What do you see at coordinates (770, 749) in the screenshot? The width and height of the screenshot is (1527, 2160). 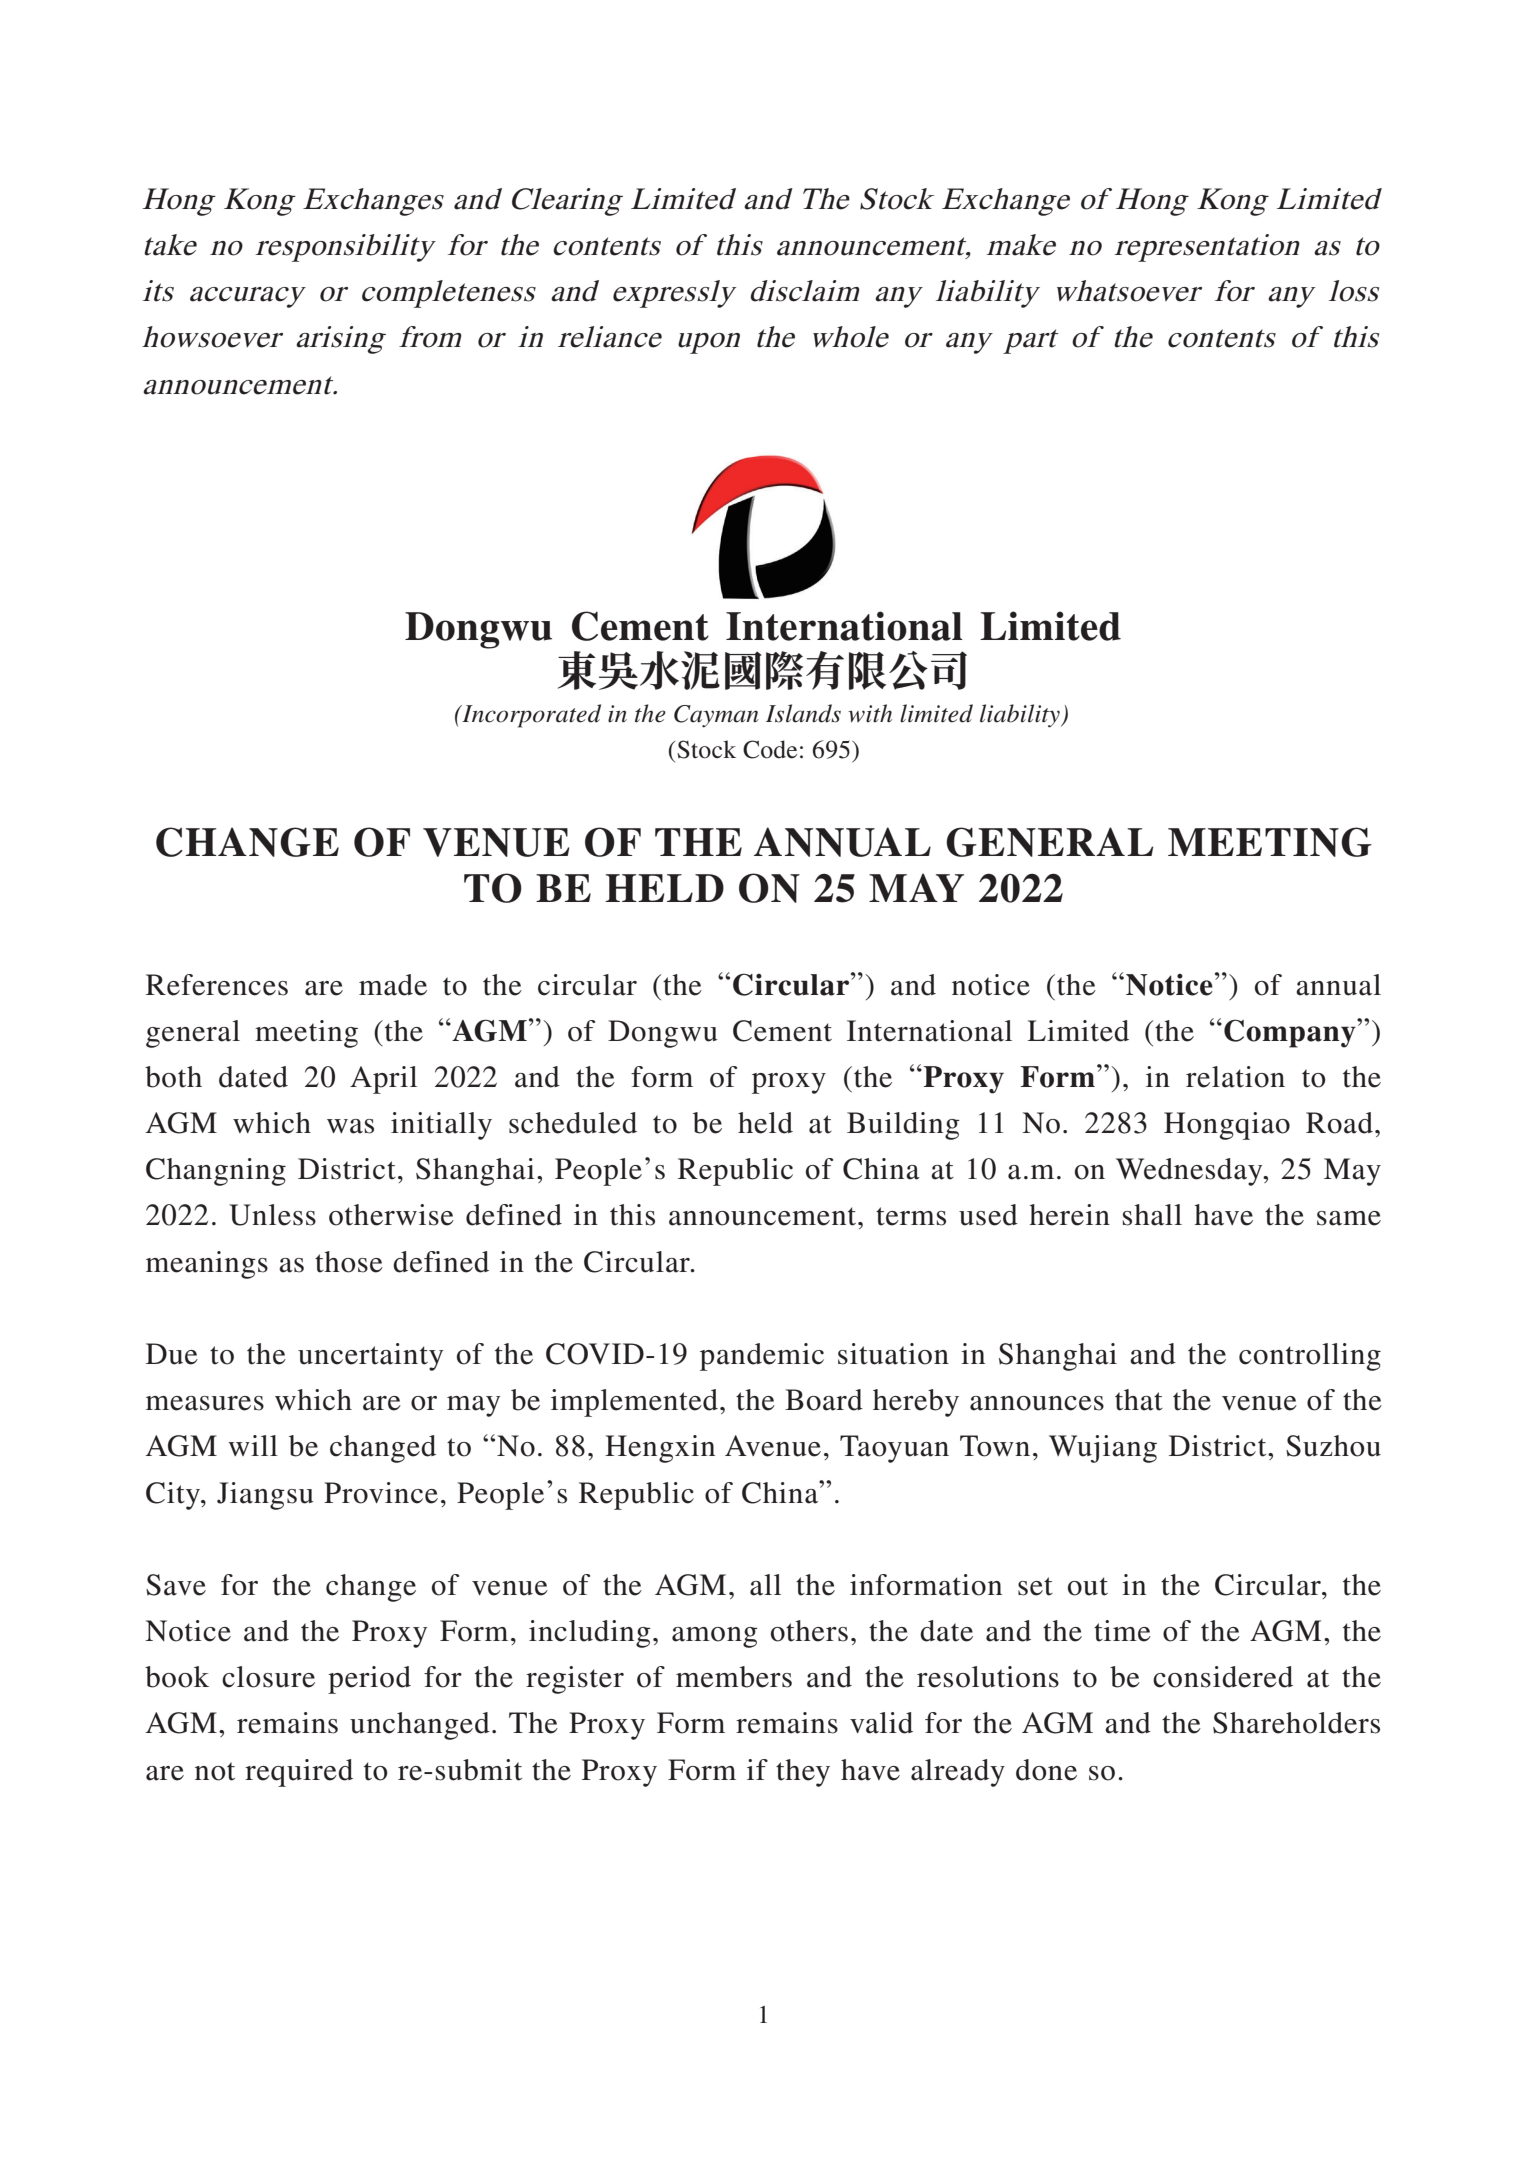 I see `Code` at bounding box center [770, 749].
